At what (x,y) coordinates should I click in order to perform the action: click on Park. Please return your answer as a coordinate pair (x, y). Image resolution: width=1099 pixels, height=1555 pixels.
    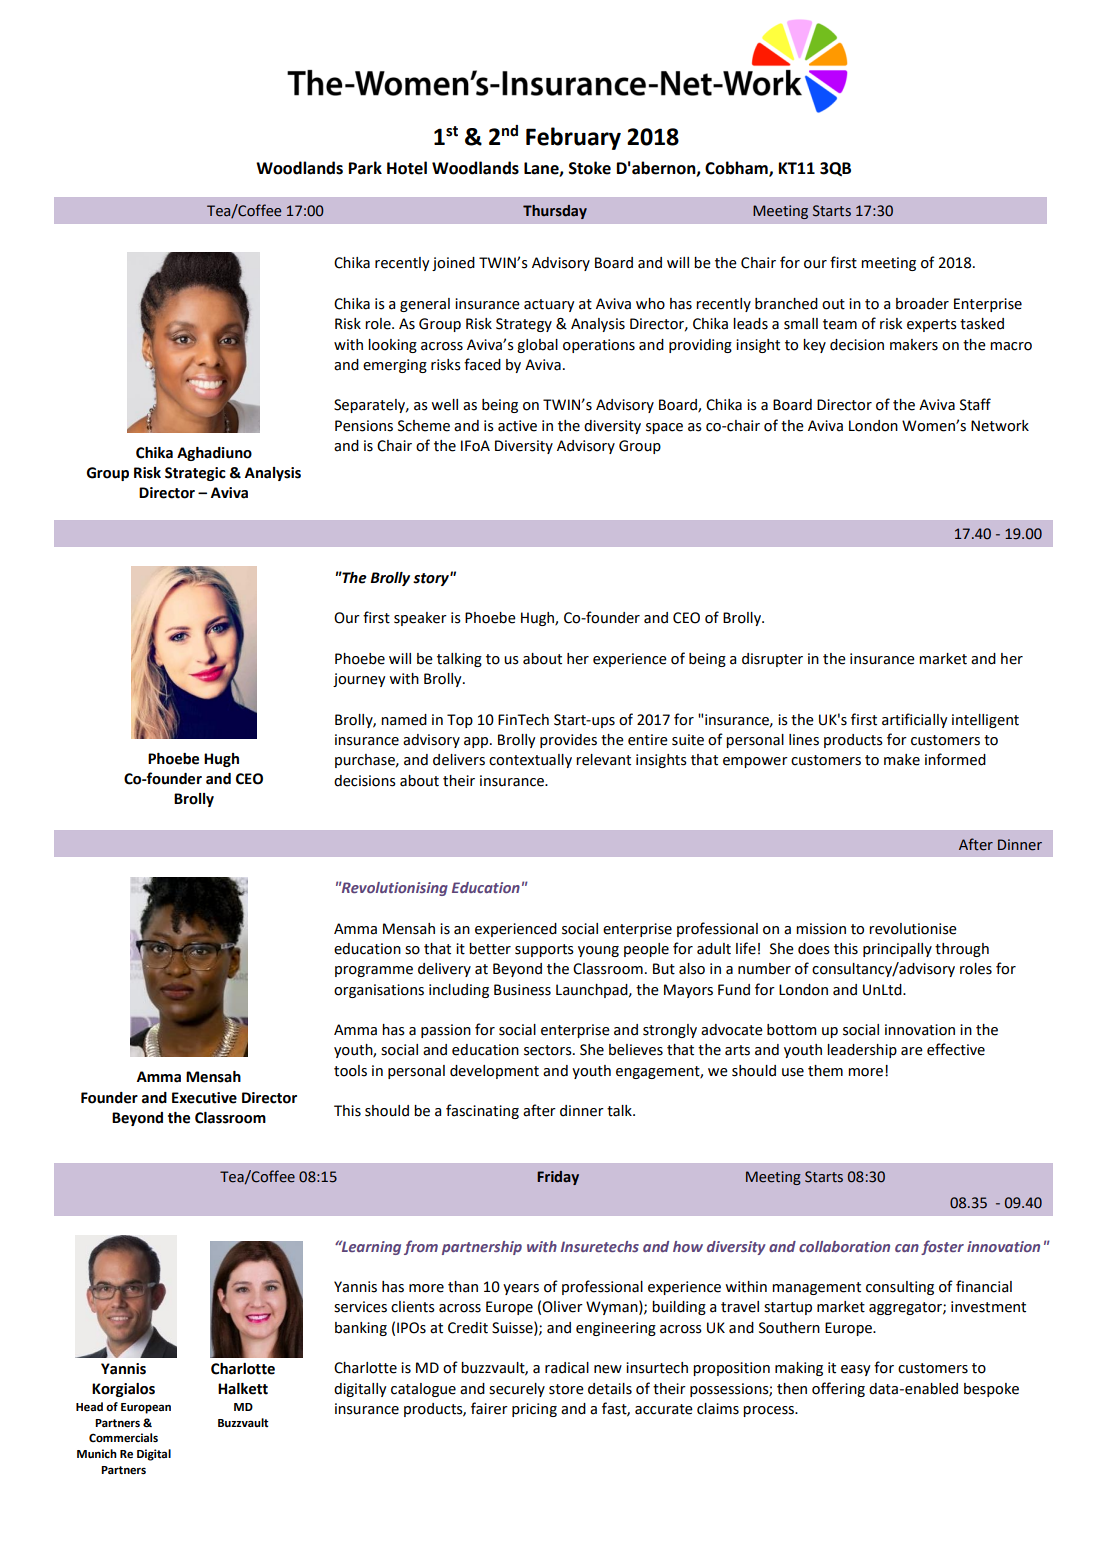
    Looking at the image, I should click on (365, 168).
